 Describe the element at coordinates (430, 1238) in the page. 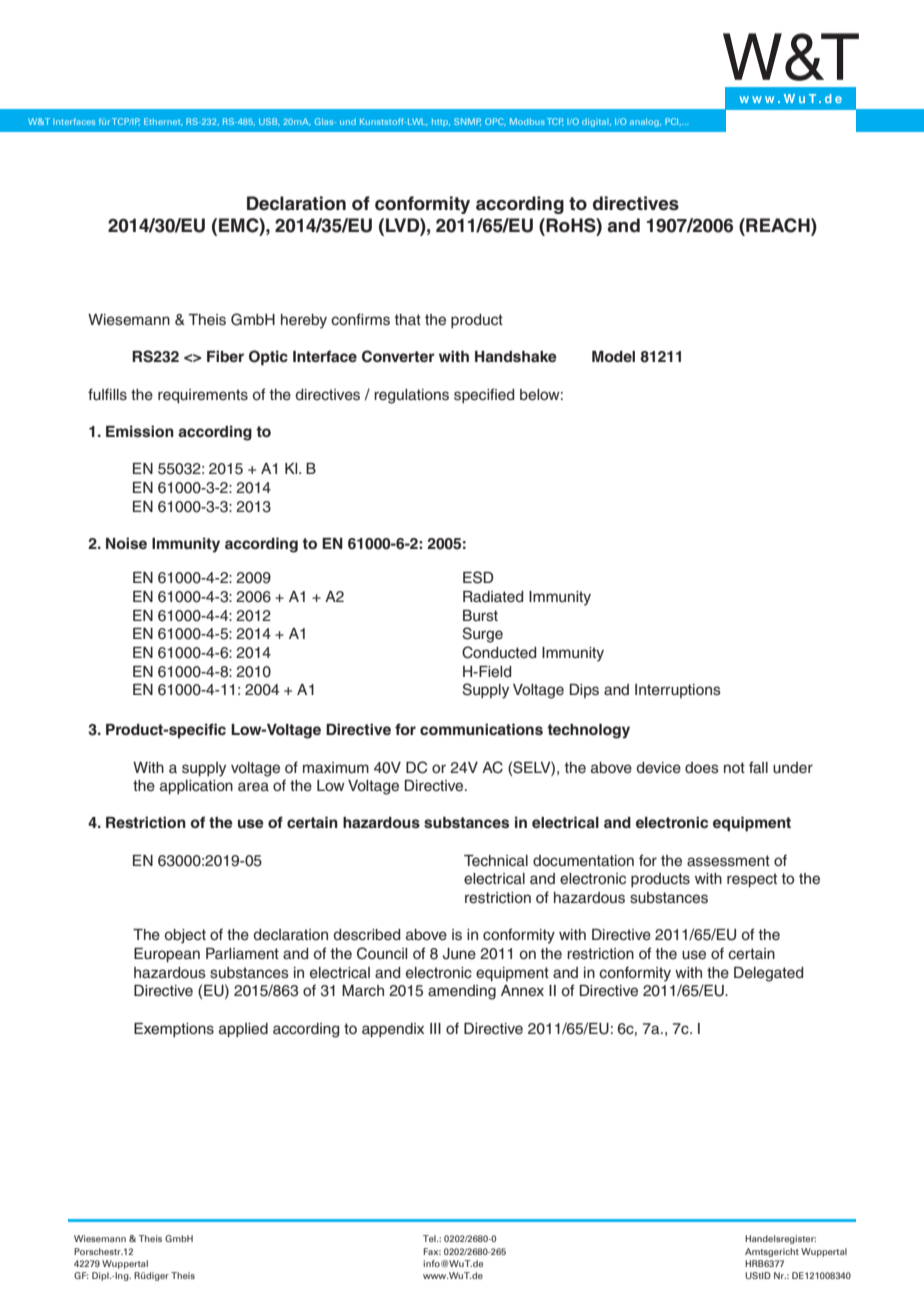

I see `Tel` at that location.
